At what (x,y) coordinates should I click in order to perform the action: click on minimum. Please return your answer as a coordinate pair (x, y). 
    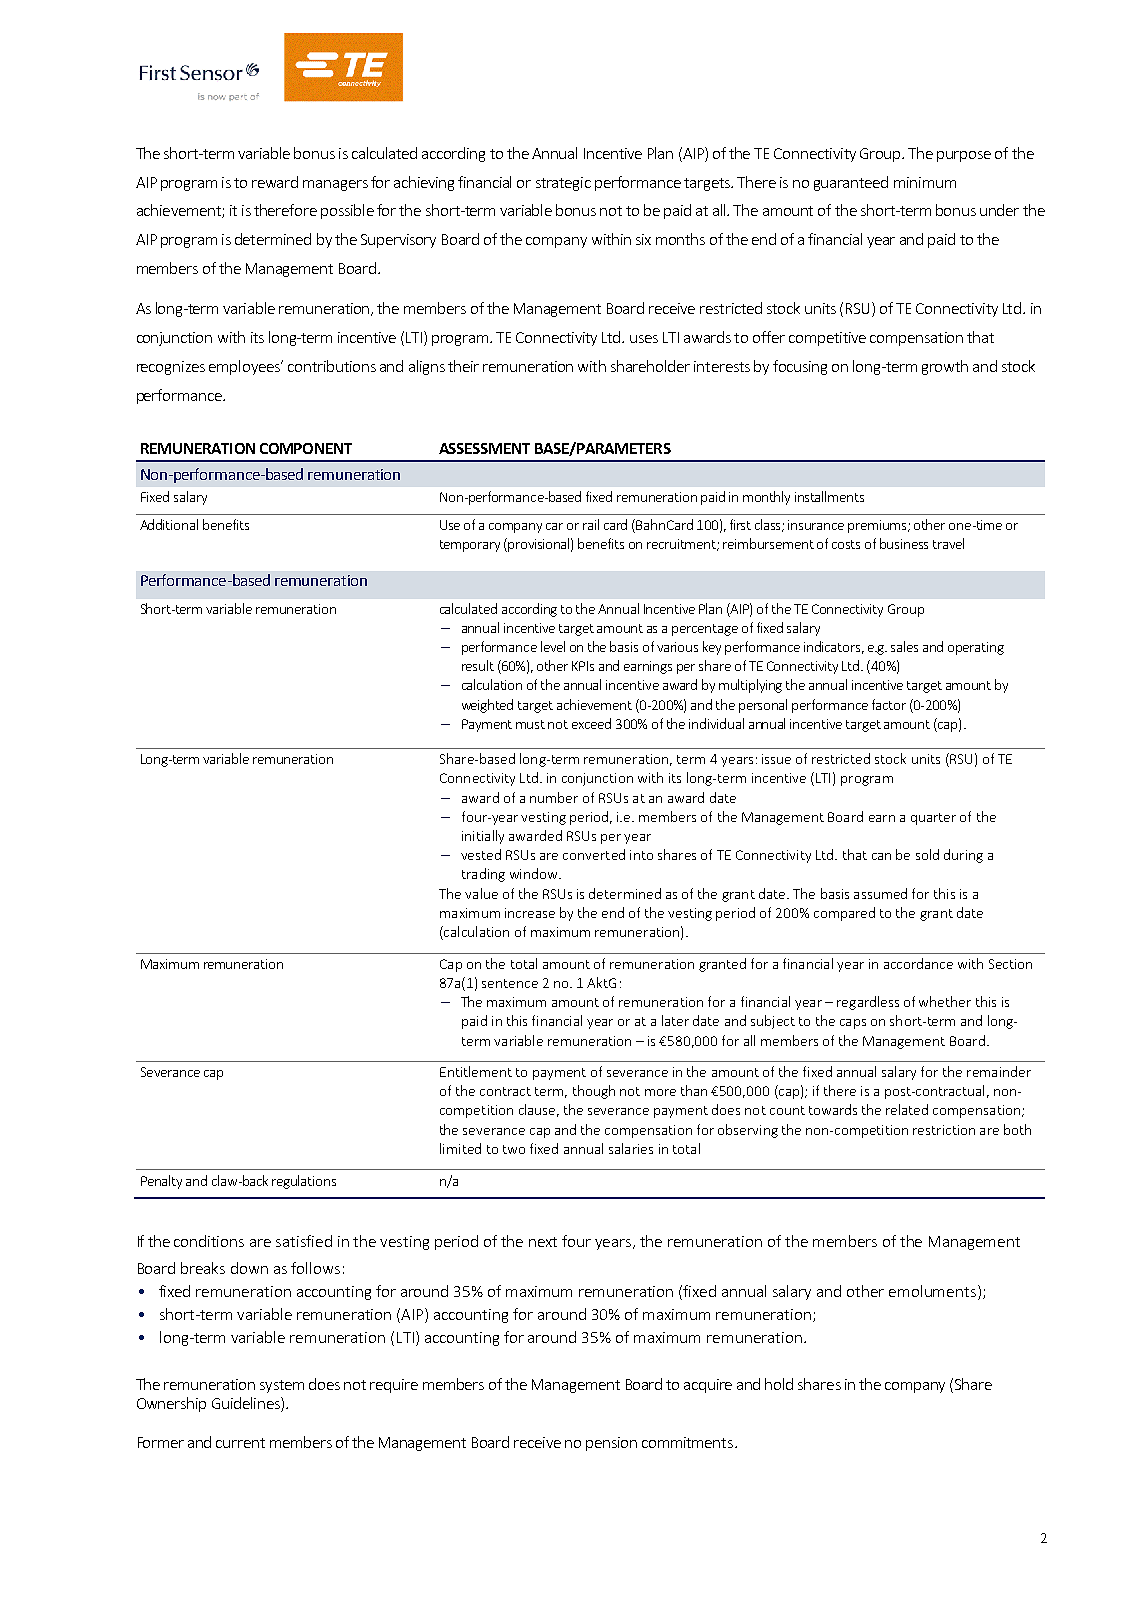
    Looking at the image, I should click on (925, 182).
